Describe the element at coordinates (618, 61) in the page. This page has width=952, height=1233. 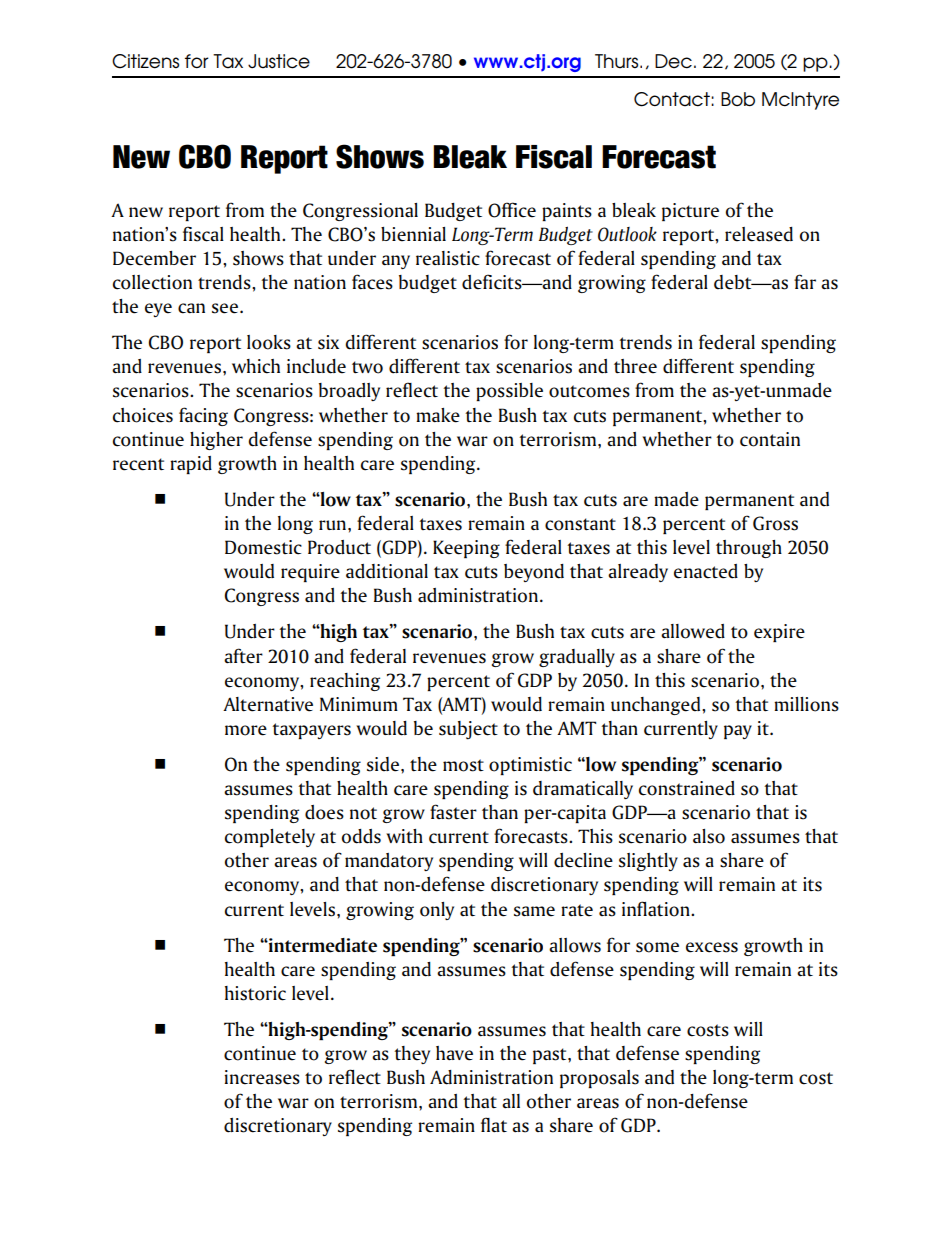
I see `Thurs` at that location.
